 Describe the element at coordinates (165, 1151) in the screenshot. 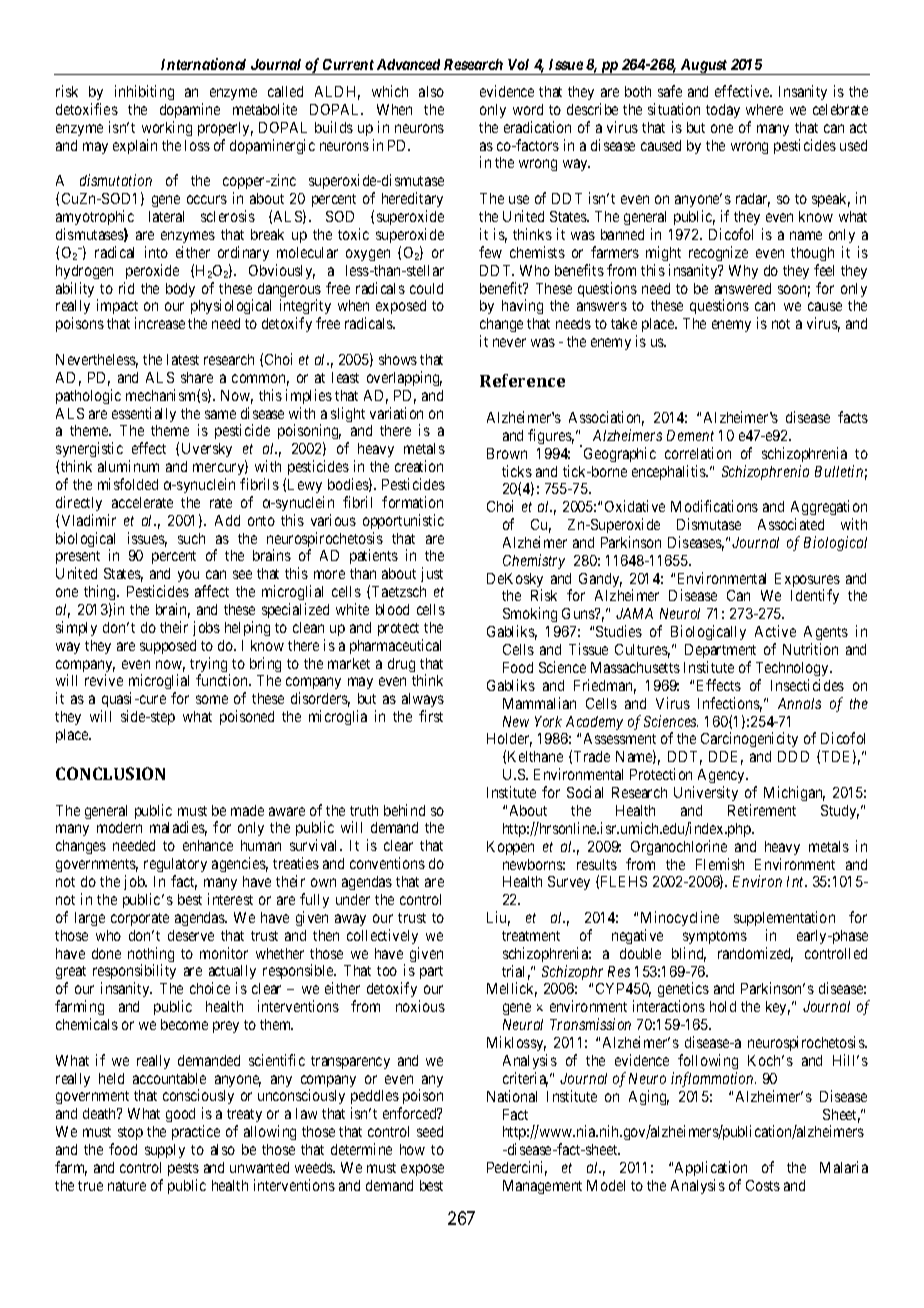

I see `supply` at that location.
